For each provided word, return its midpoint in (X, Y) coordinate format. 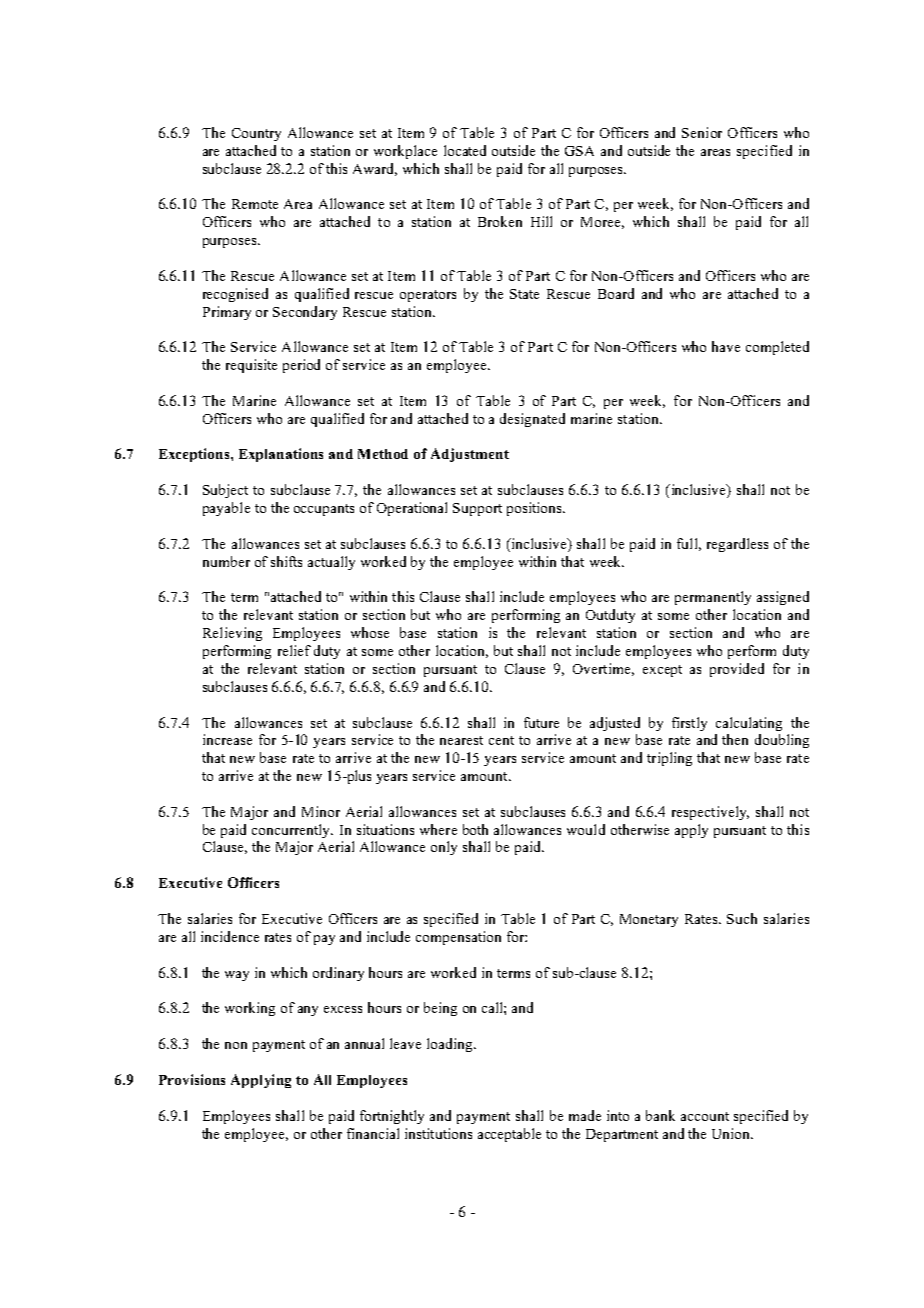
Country (256, 134)
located (465, 150)
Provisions (192, 1079)
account (705, 1116)
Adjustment (470, 455)
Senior (702, 132)
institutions (438, 1133)
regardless (737, 545)
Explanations (281, 455)
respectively (710, 813)
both (475, 829)
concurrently (292, 831)
